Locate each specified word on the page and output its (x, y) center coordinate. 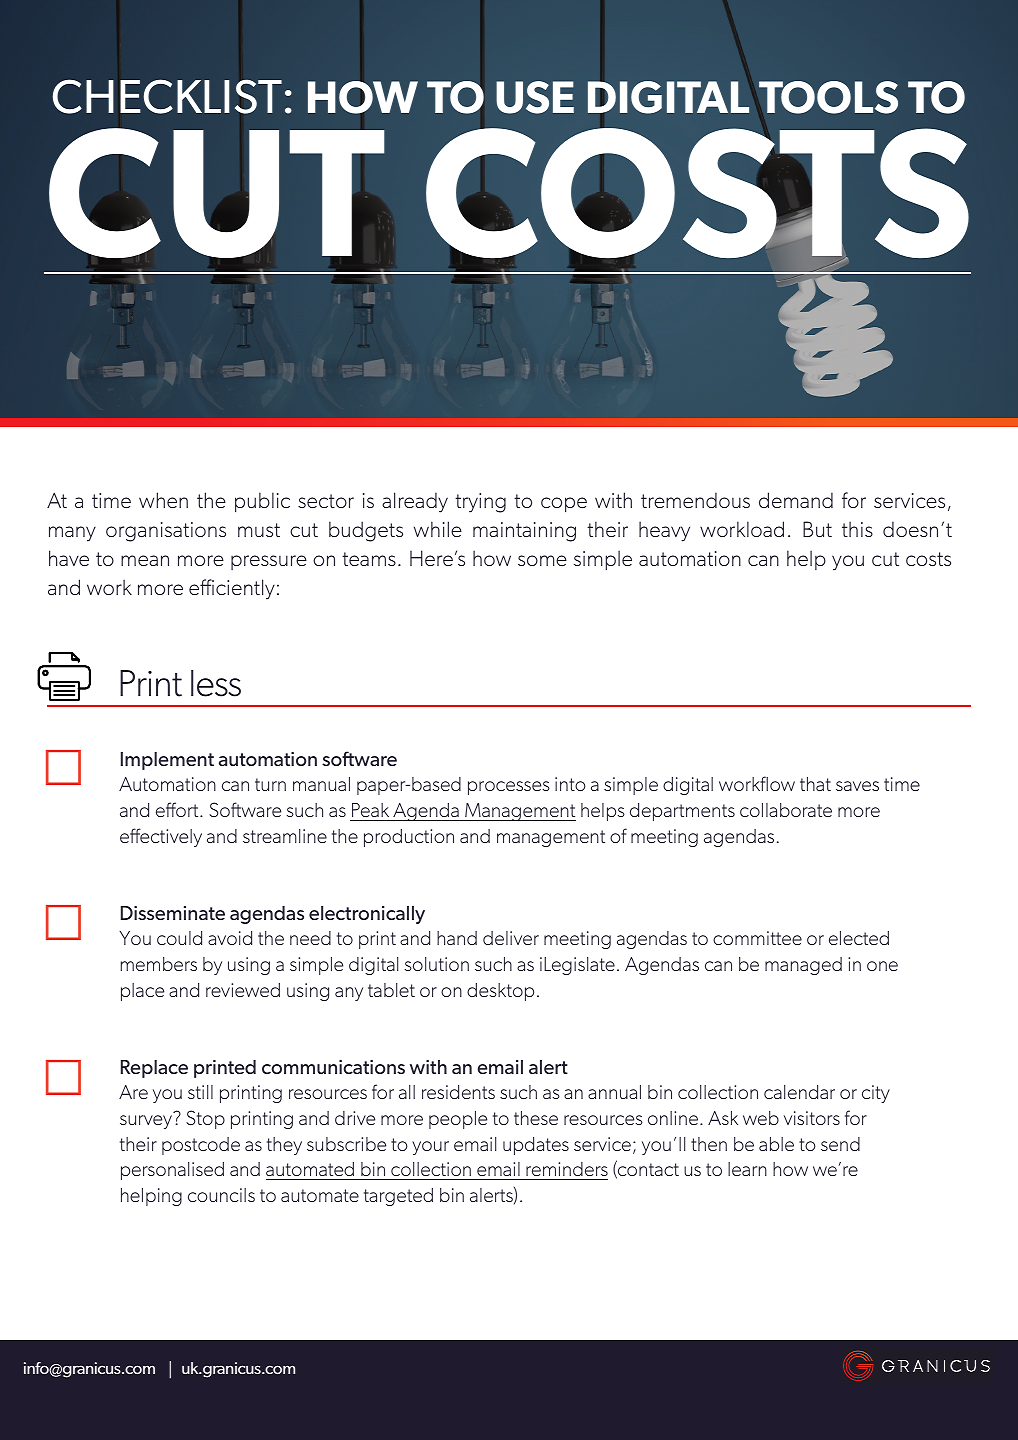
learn (747, 1169)
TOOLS (827, 99)
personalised (172, 1171)
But (817, 529)
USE (535, 97)
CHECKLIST (167, 96)
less (216, 683)
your (430, 1148)
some (542, 560)
